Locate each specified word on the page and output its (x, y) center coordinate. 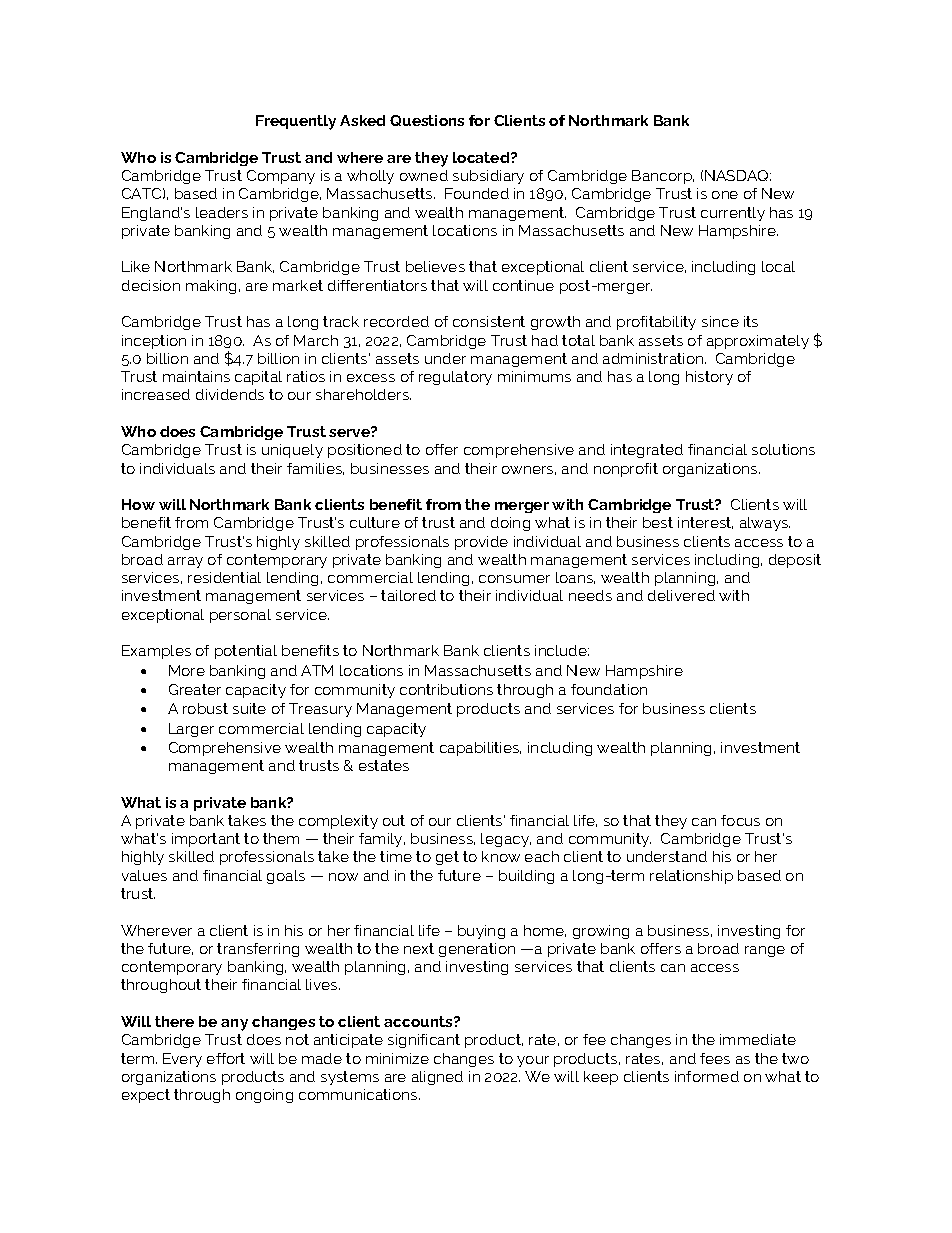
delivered (681, 595)
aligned (437, 1078)
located (482, 157)
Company (281, 177)
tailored (408, 595)
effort (226, 1058)
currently (733, 214)
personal (240, 616)
